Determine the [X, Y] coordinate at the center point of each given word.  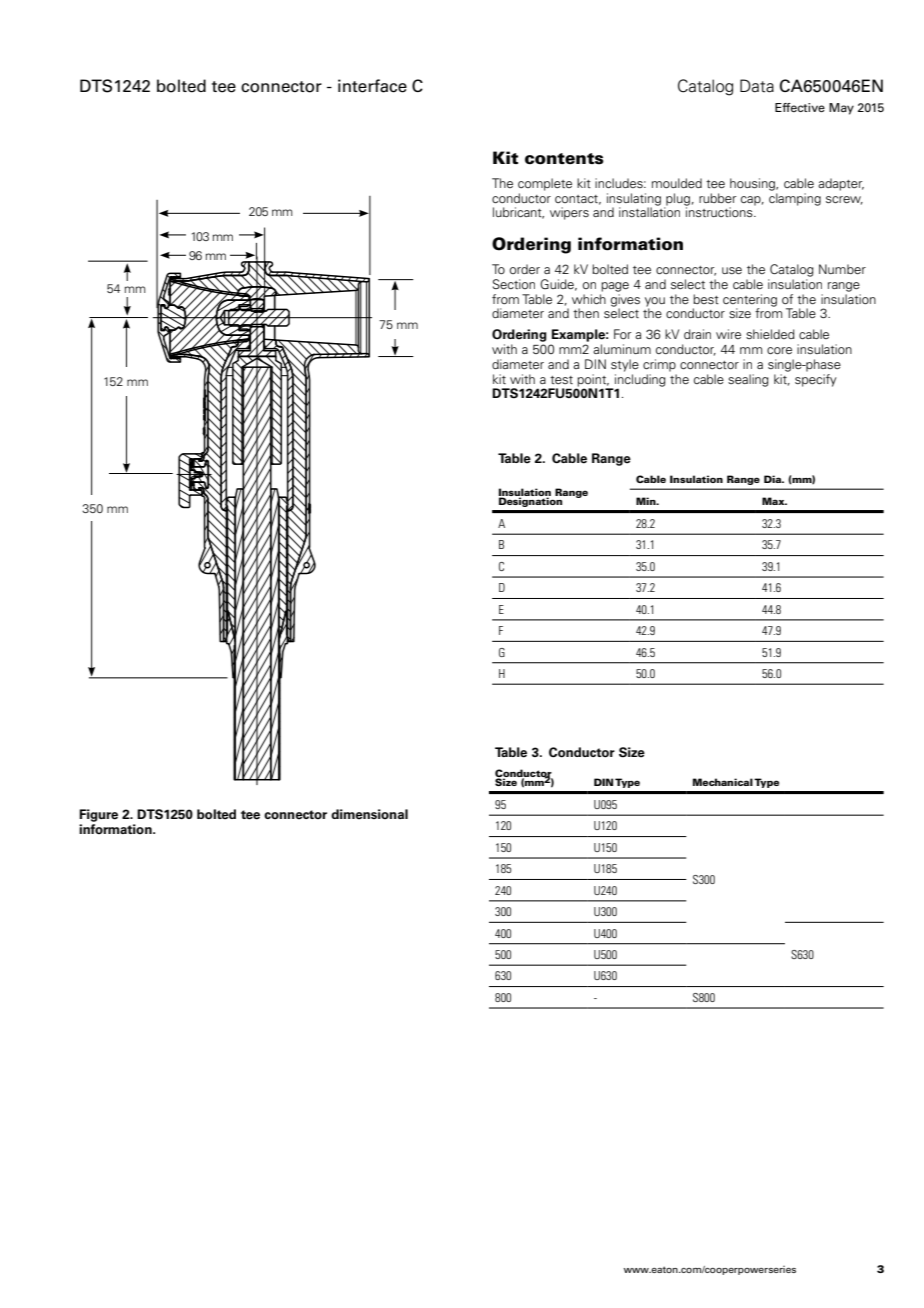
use [732, 270]
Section [514, 284]
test [561, 380]
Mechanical [723, 782]
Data [757, 86]
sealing [748, 380]
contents [564, 159]
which [589, 297]
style [625, 365]
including [640, 381]
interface [372, 86]
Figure [98, 815]
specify [816, 379]
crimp [659, 365]
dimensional [369, 814]
